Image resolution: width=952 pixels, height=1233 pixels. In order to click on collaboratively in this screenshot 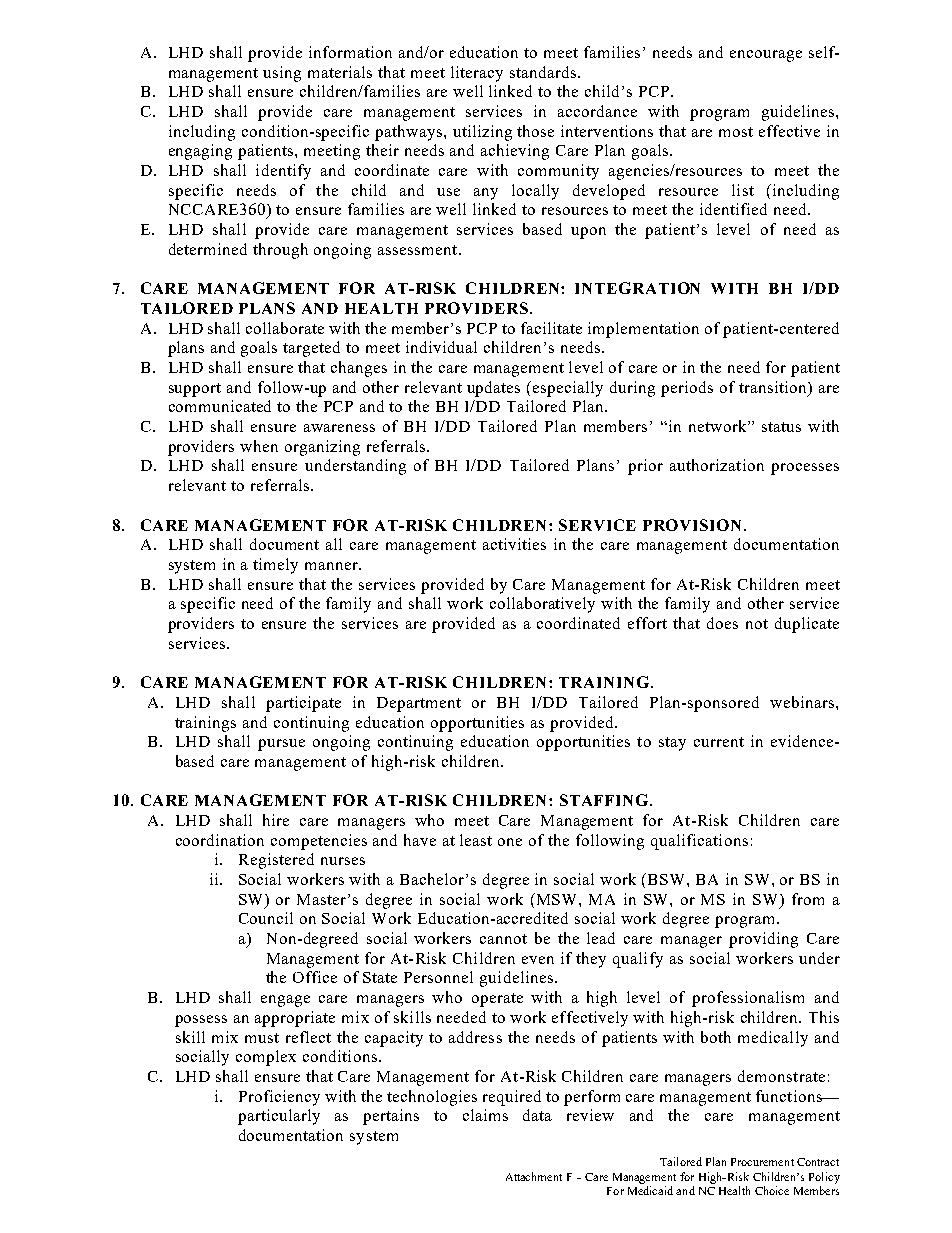, I will do `click(542, 605)`.
